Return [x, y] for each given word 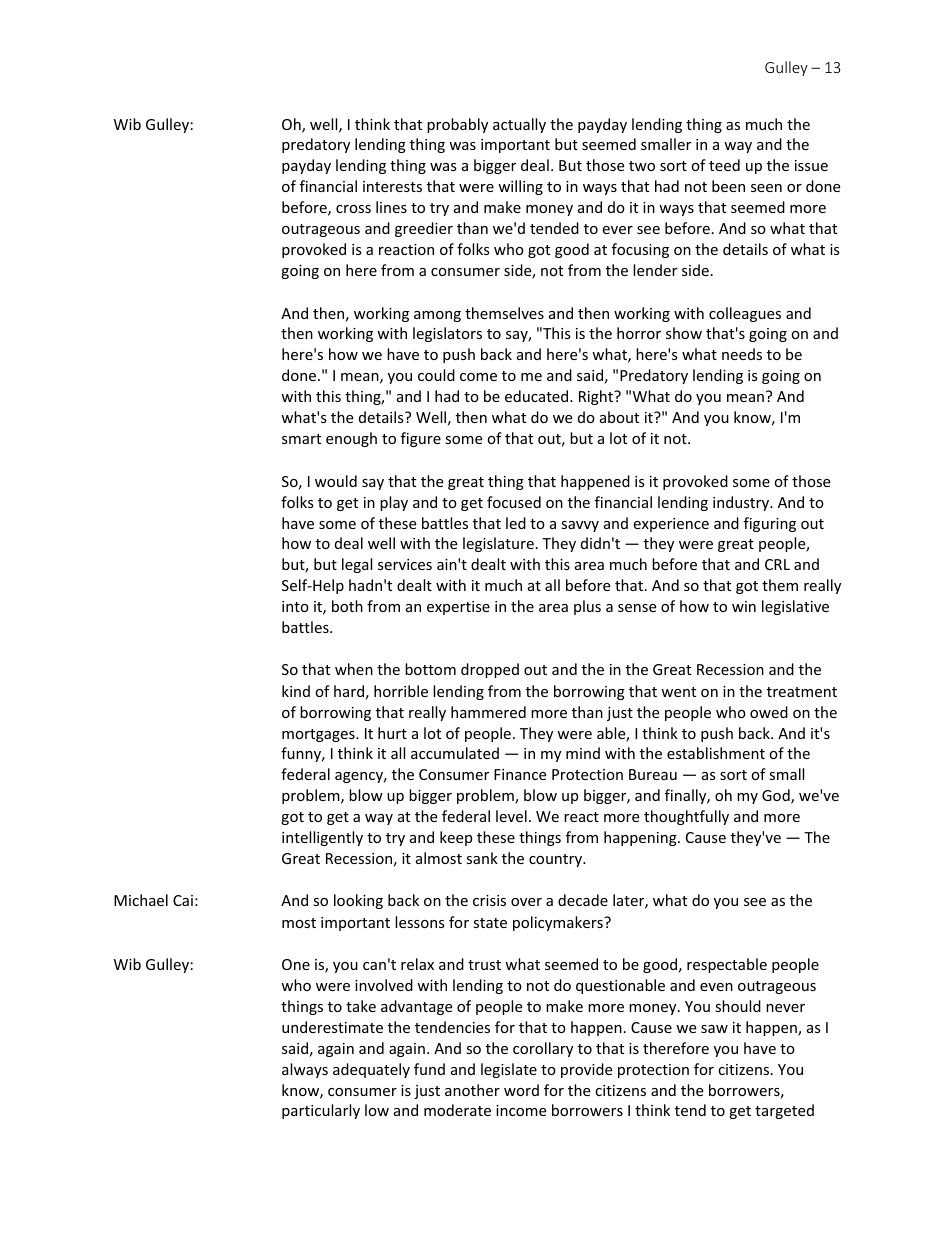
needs [742, 354]
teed [724, 165]
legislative [795, 607]
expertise [458, 608]
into [295, 606]
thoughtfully [686, 817]
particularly [321, 1111]
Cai [183, 900]
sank [482, 858]
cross [353, 209]
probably [457, 125]
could [436, 375]
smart [301, 439]
